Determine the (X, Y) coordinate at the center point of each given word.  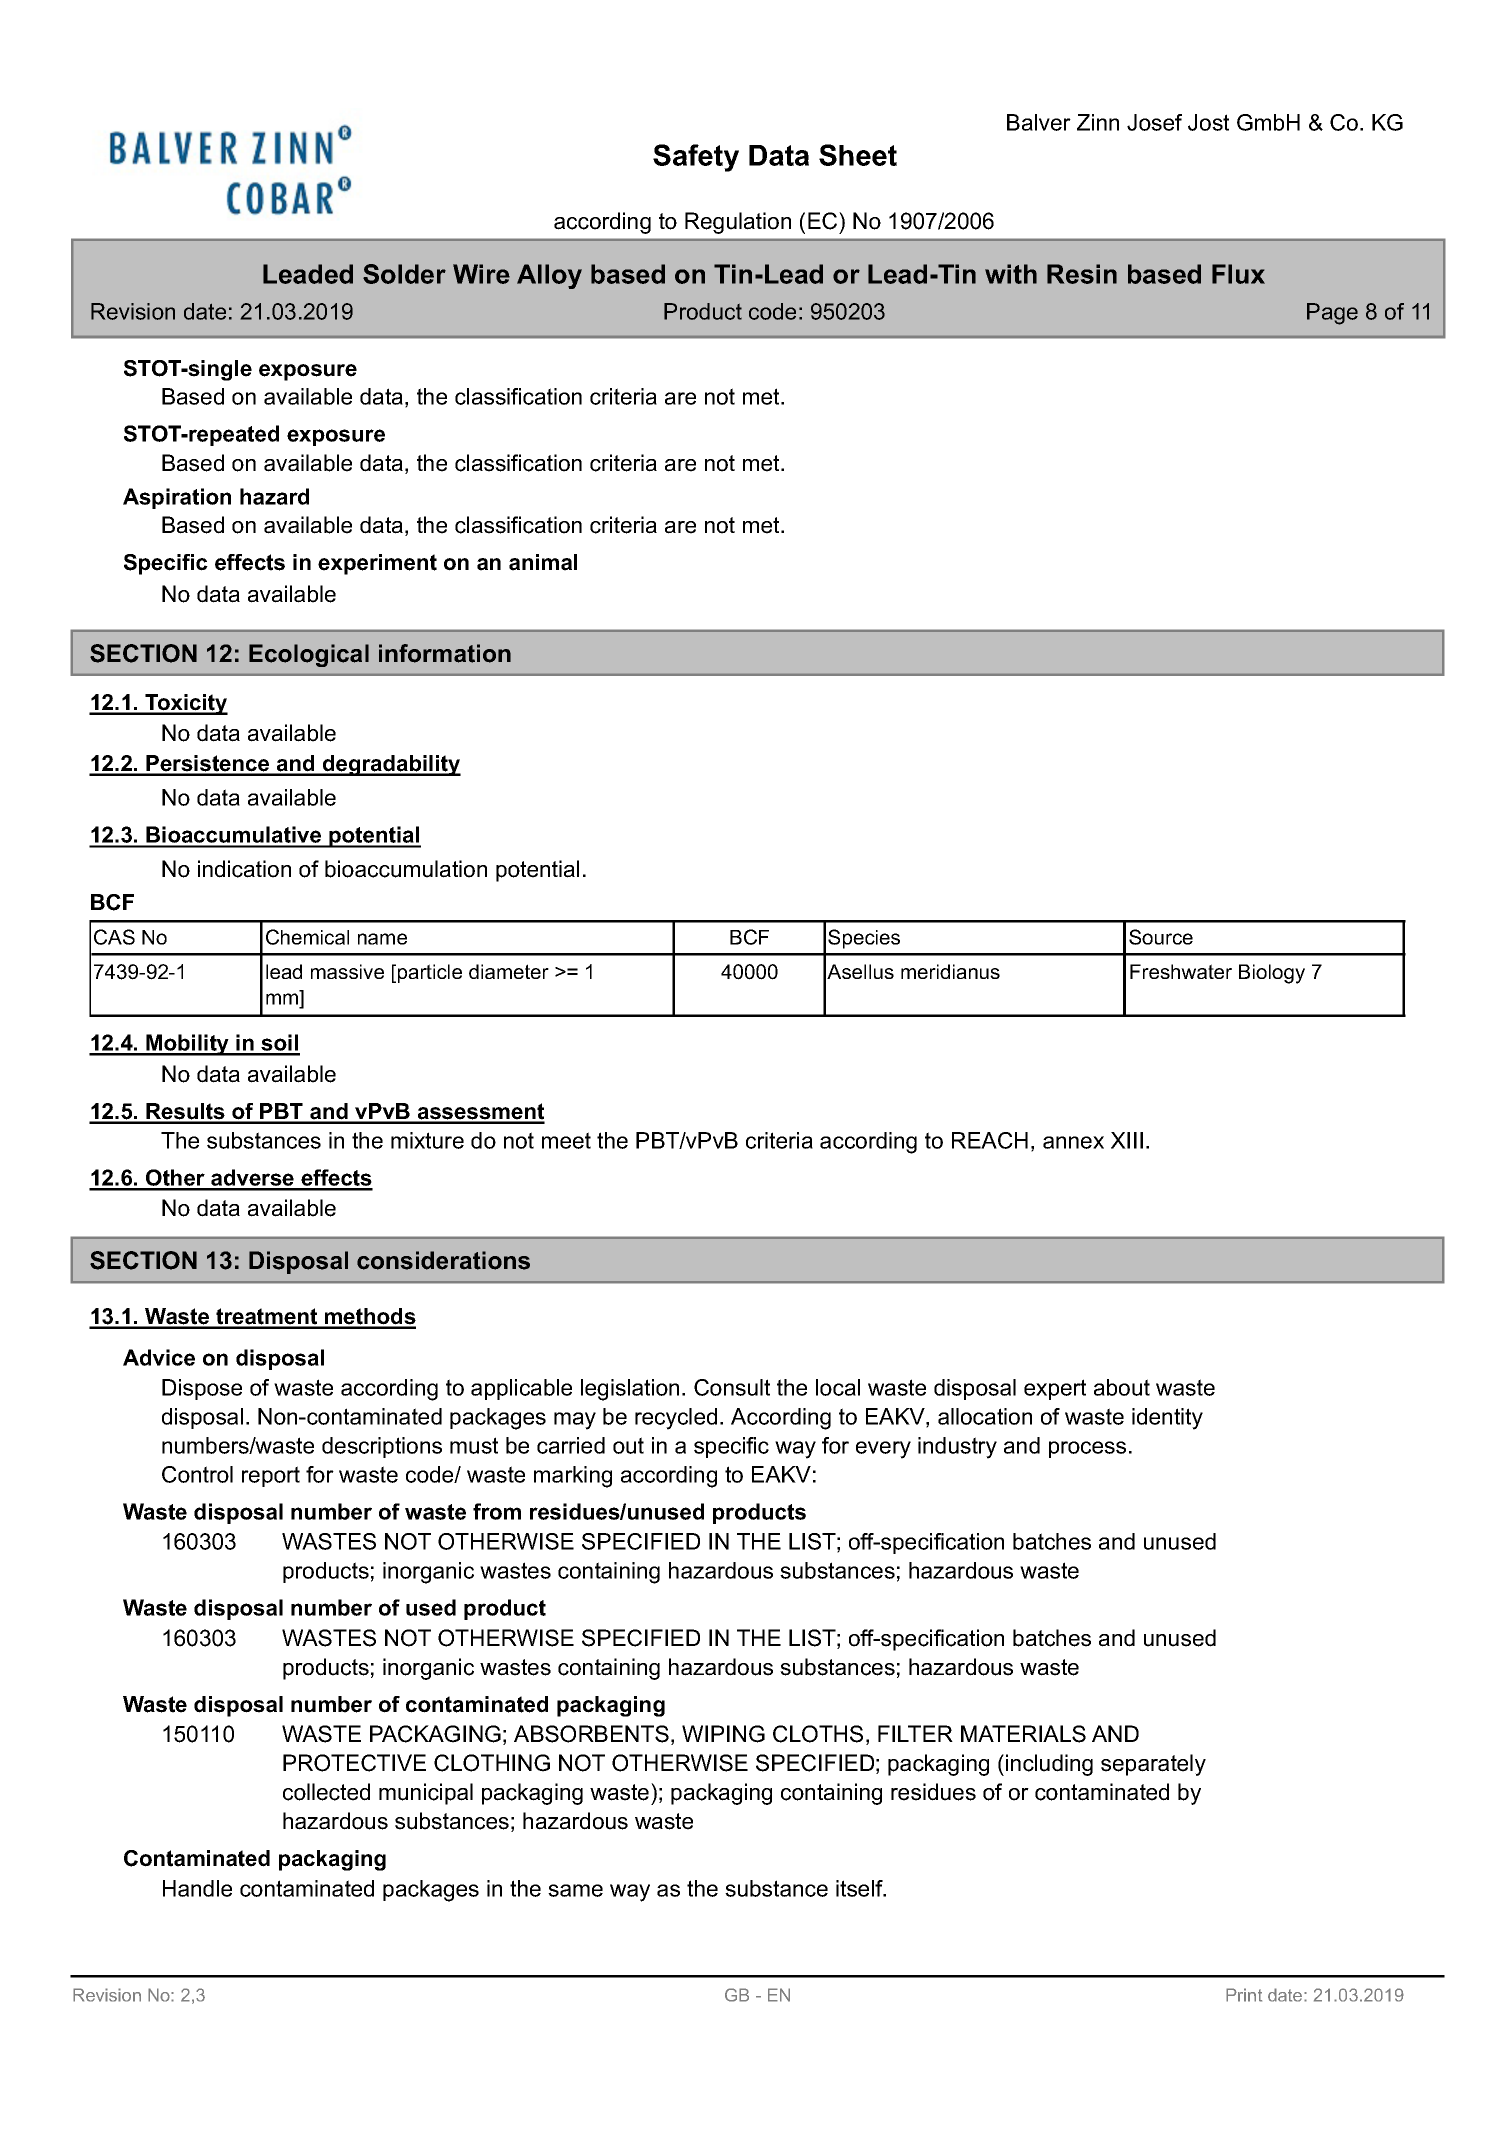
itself (860, 1888)
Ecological (309, 655)
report (271, 1476)
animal (543, 562)
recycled (676, 1419)
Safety (696, 158)
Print (1244, 1995)
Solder (404, 274)
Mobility (187, 1045)
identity (1167, 1419)
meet (566, 1140)
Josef (1154, 122)
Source (1161, 937)
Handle (197, 1888)
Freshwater (1181, 971)
